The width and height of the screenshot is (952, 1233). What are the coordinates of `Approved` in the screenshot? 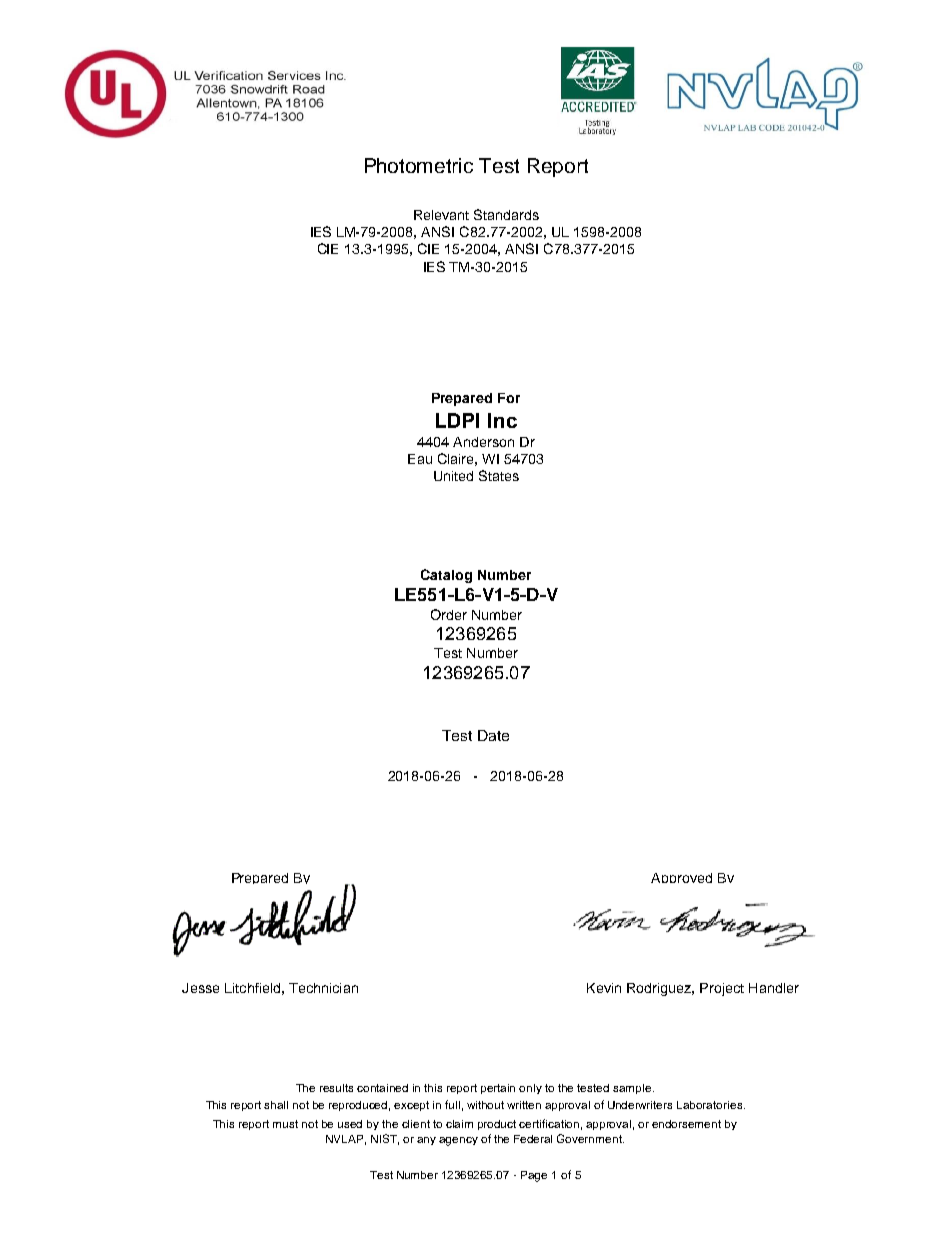 It's located at (681, 878).
